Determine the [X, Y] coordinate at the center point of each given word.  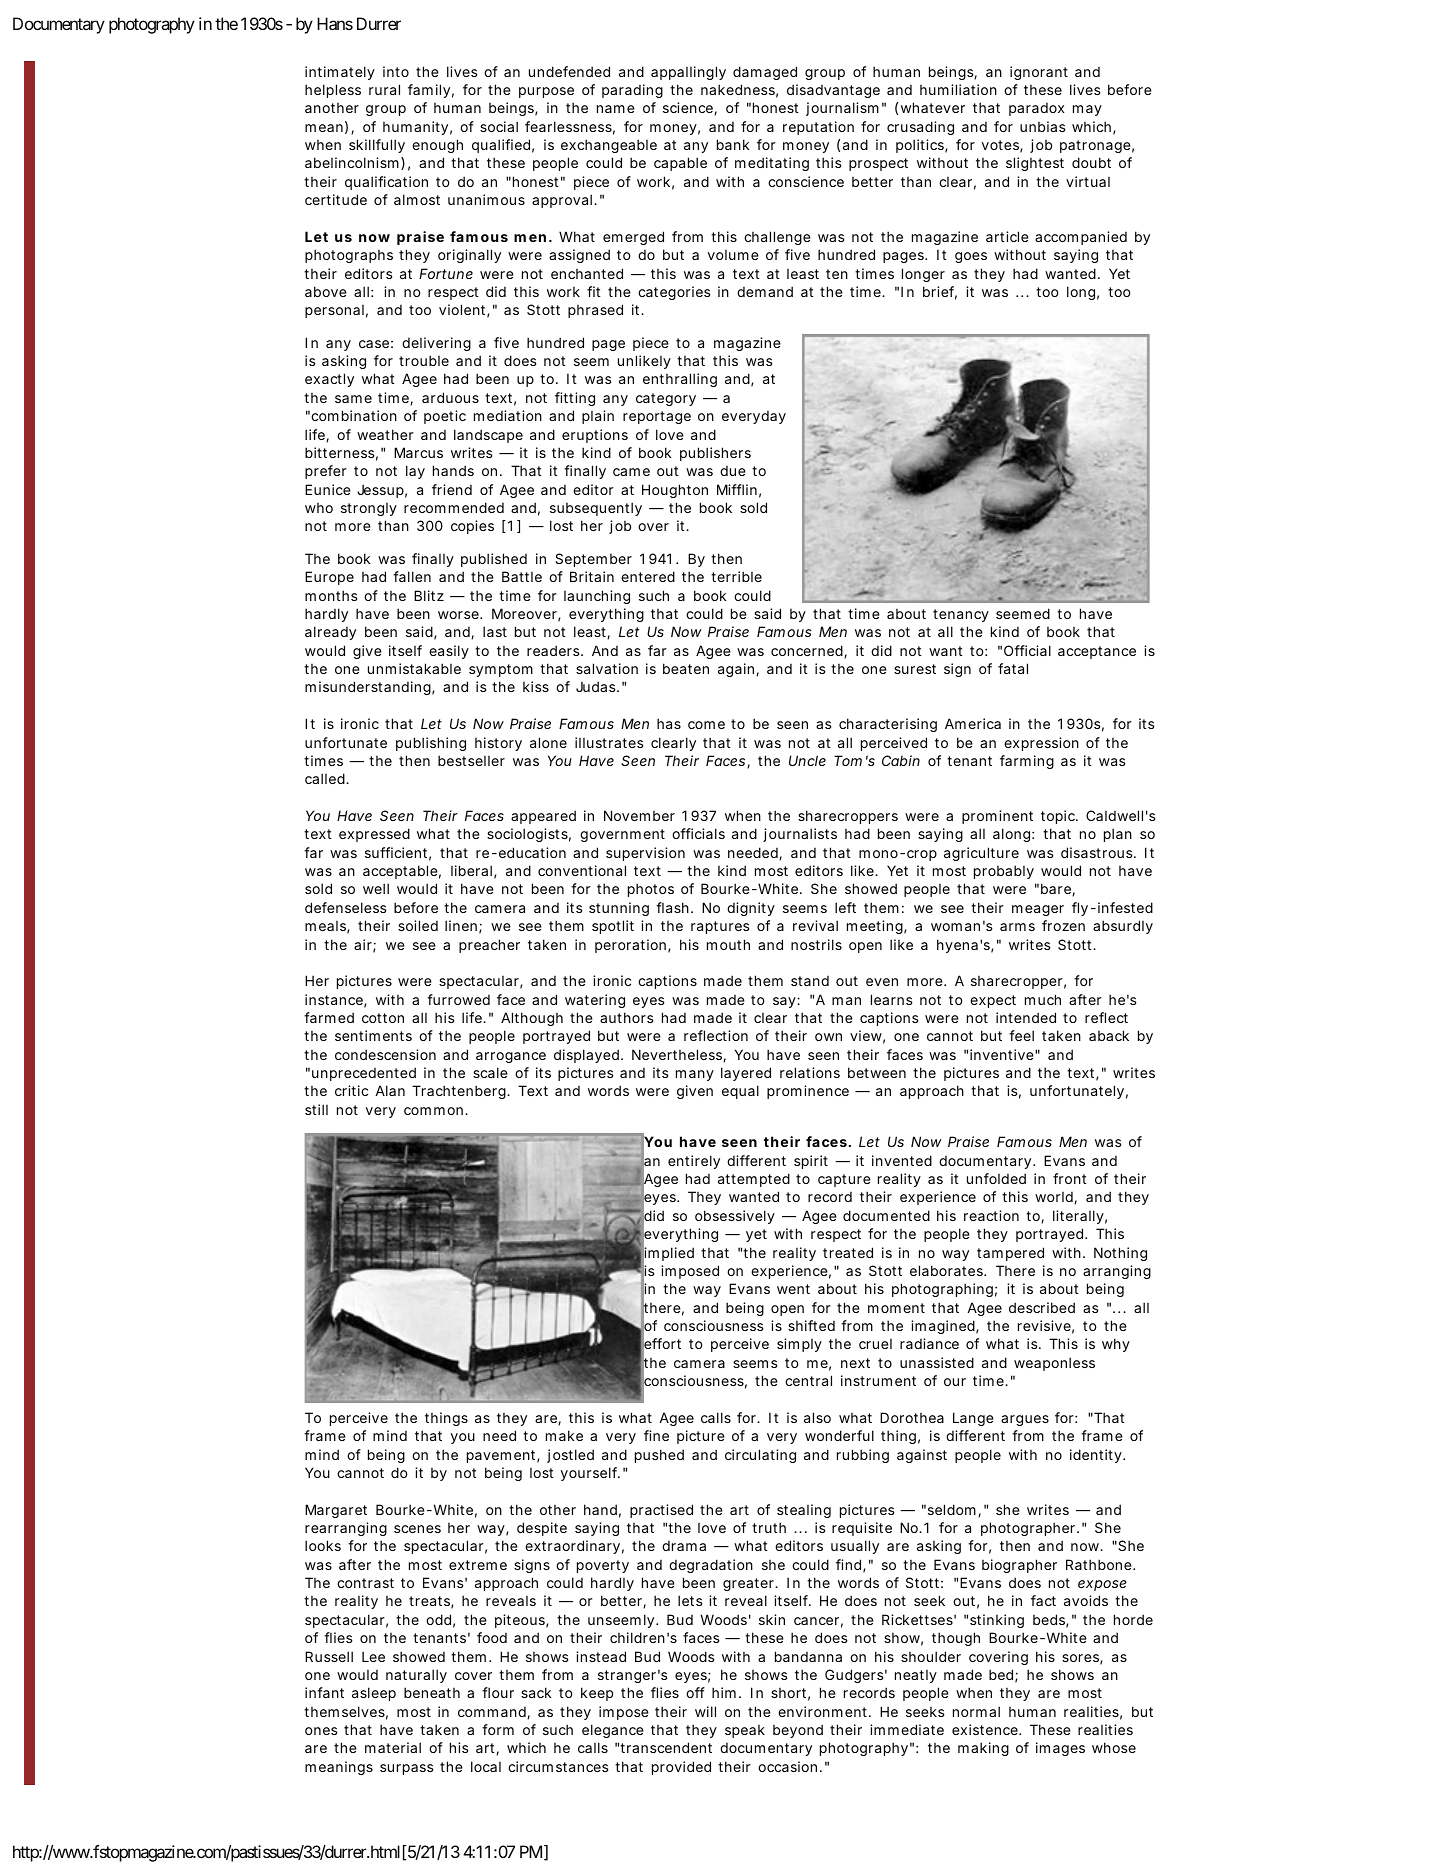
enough [437, 146]
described [1042, 1307]
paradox [1036, 109]
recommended [454, 507]
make [564, 1435]
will [705, 1711]
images [1060, 1749]
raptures [720, 927]
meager [1038, 910]
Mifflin [737, 489]
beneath [432, 1692]
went [793, 1289]
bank [733, 144]
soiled [418, 925]
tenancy [961, 615]
